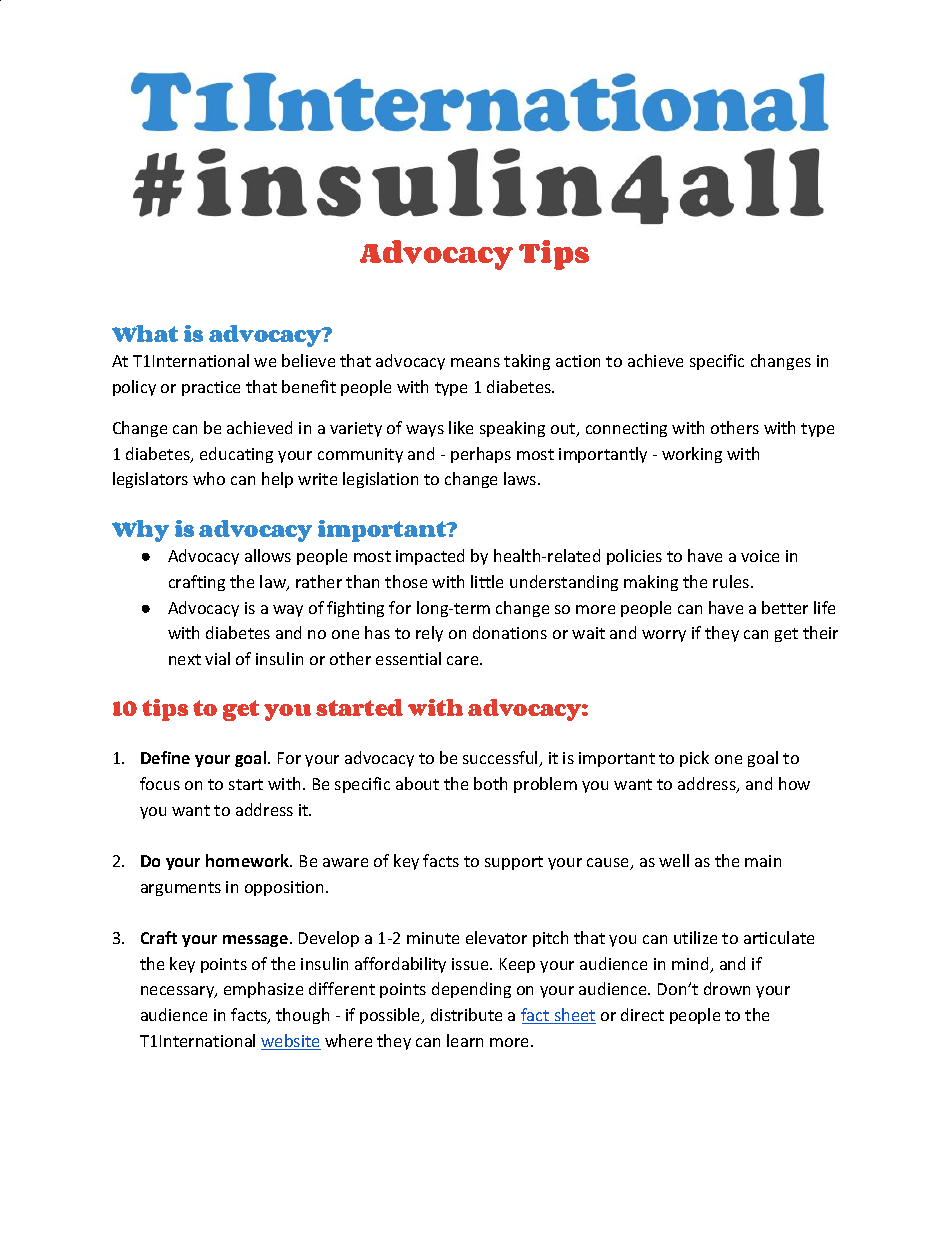  Describe the element at coordinates (475, 362) in the document. I see `means` at that location.
